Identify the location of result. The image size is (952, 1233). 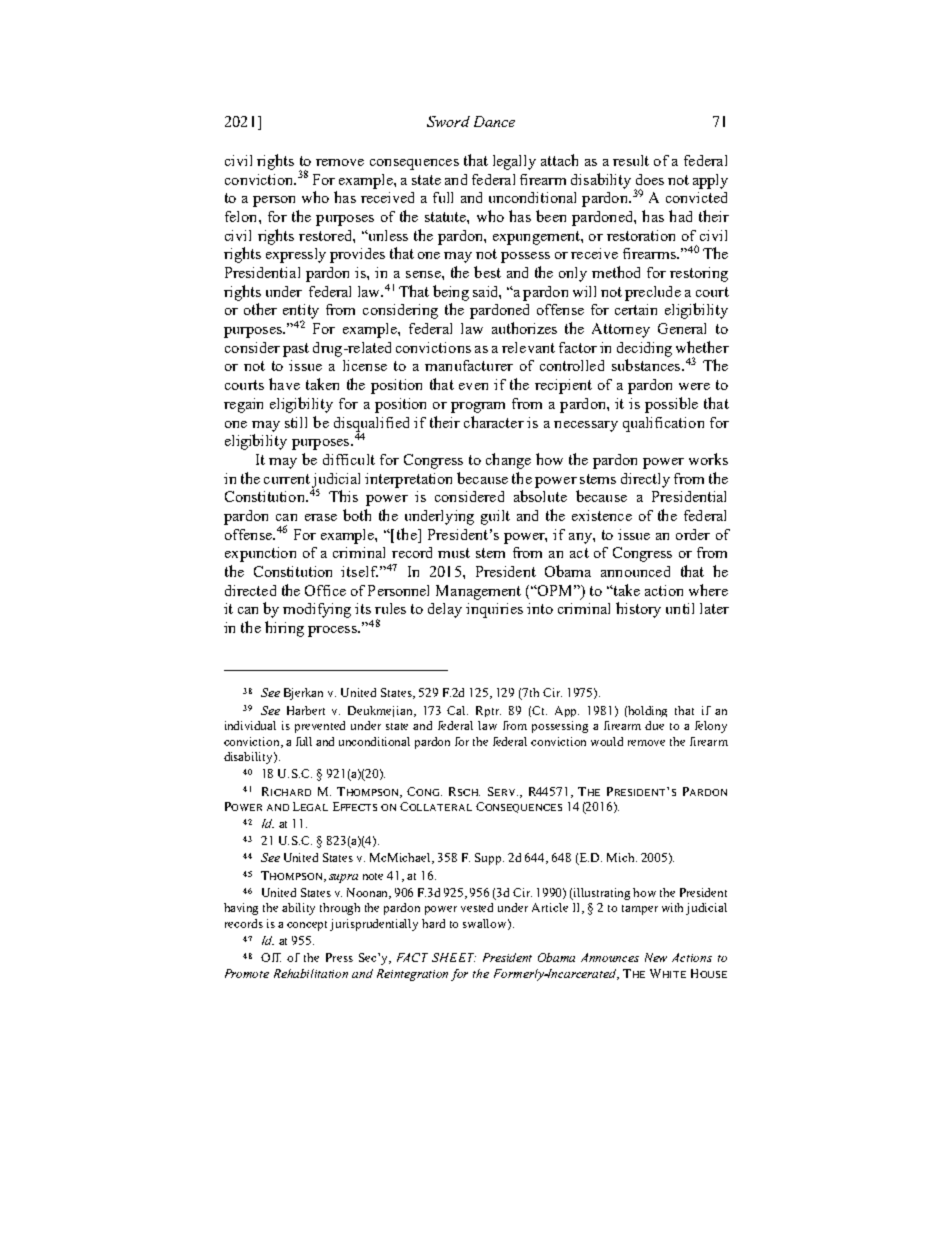
(631, 160).
